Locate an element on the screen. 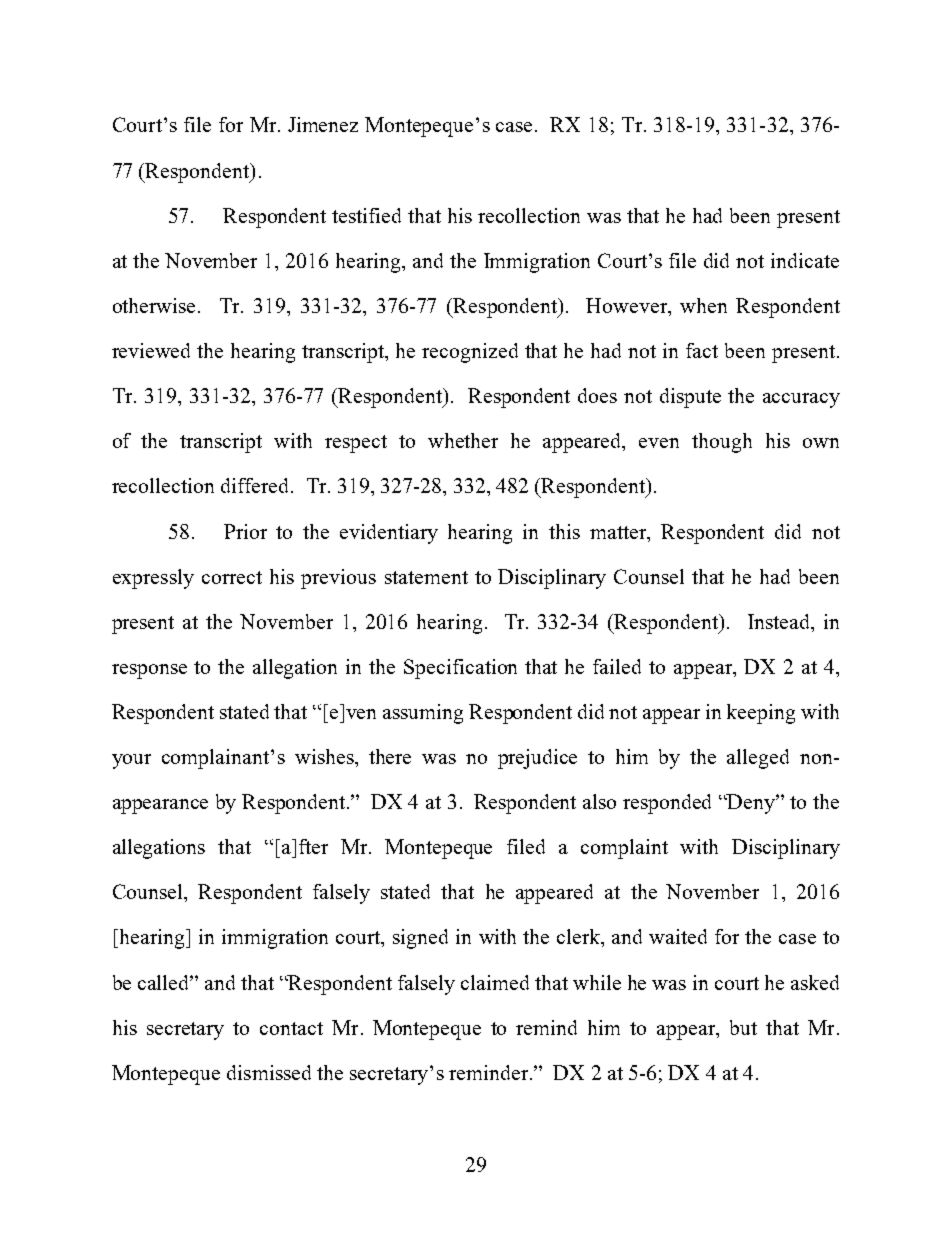  whether is located at coordinates (463, 440).
